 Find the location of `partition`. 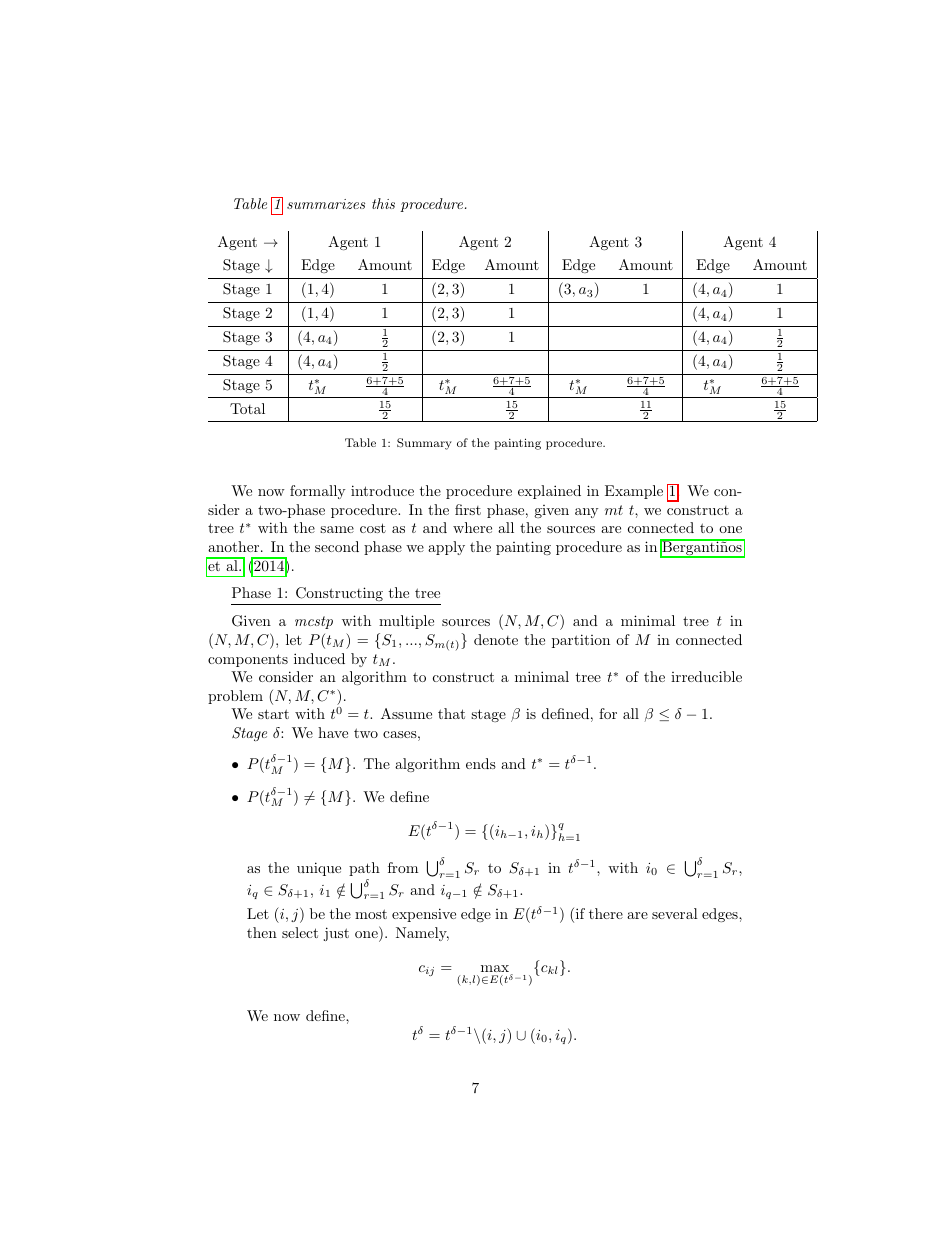

partition is located at coordinates (581, 641).
